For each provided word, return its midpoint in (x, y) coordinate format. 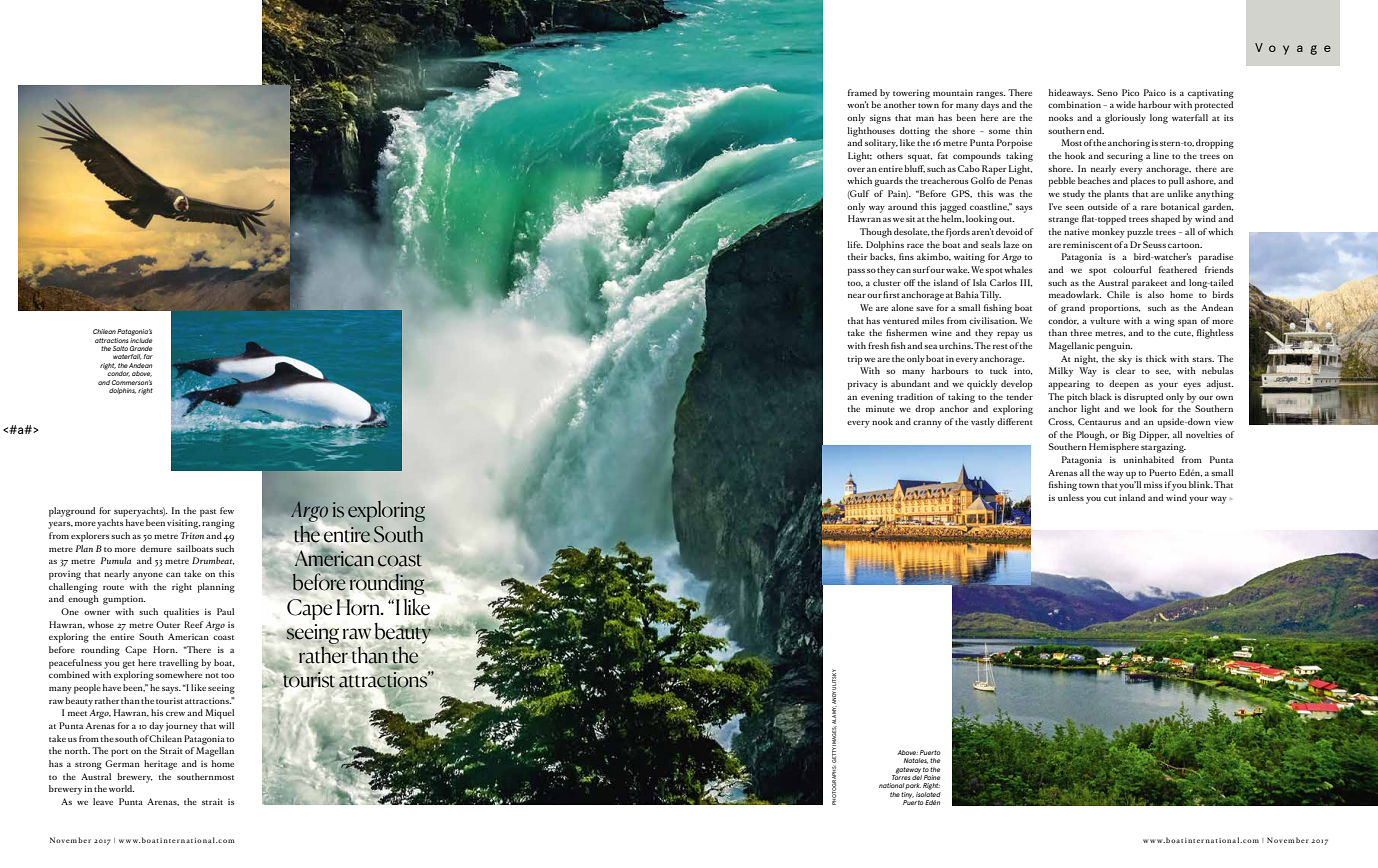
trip (855, 360)
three (1081, 332)
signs (880, 119)
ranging (218, 524)
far (148, 356)
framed (862, 92)
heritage (160, 765)
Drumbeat (213, 561)
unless (1071, 497)
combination (1074, 104)
